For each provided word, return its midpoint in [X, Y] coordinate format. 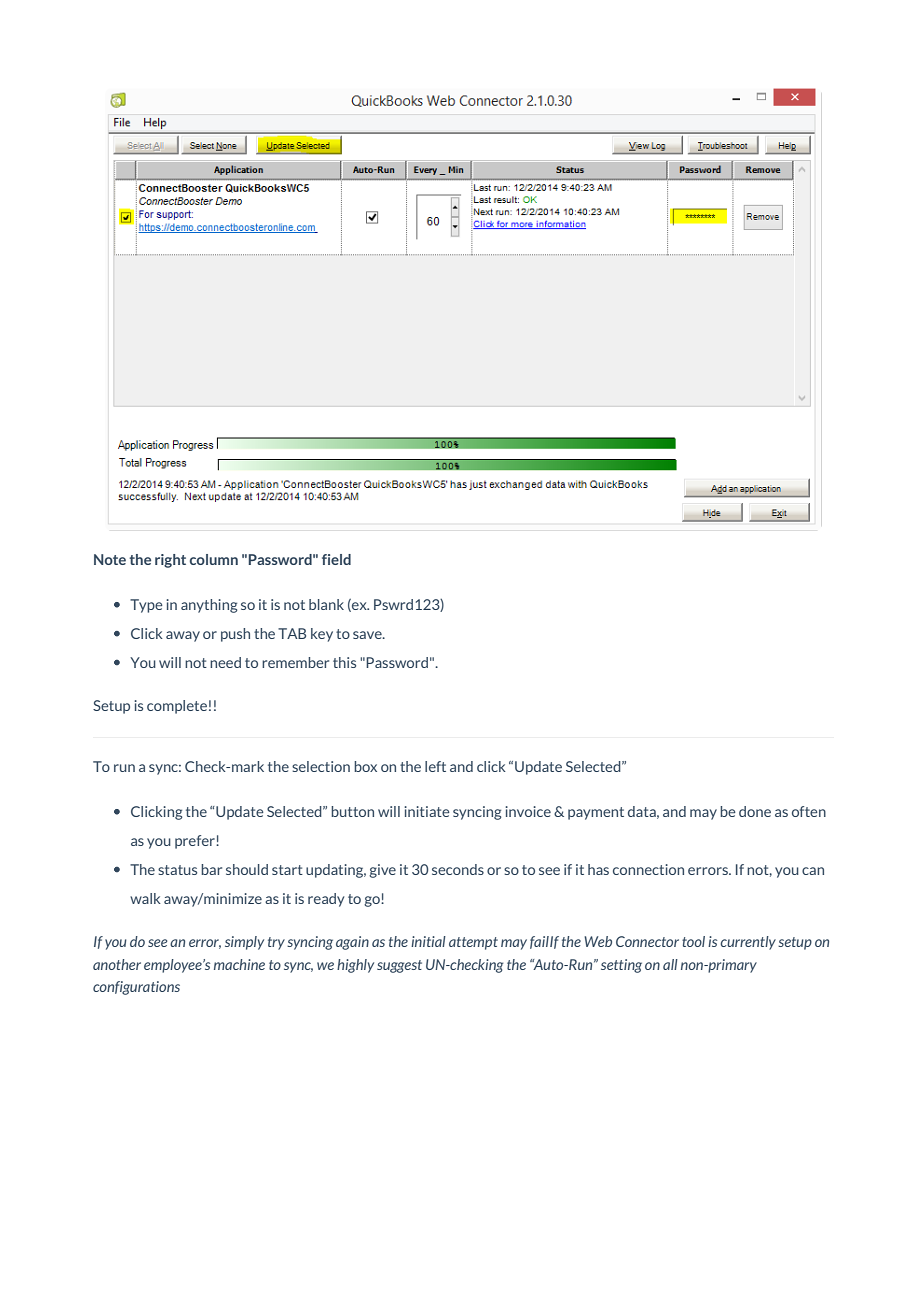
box [365, 766]
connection [648, 869]
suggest [399, 966]
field [336, 559]
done [755, 811]
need [225, 662]
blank [326, 604]
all [670, 964]
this [344, 662]
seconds [458, 869]
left [435, 766]
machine [239, 964]
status [177, 870]
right [170, 561]
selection [321, 766]
